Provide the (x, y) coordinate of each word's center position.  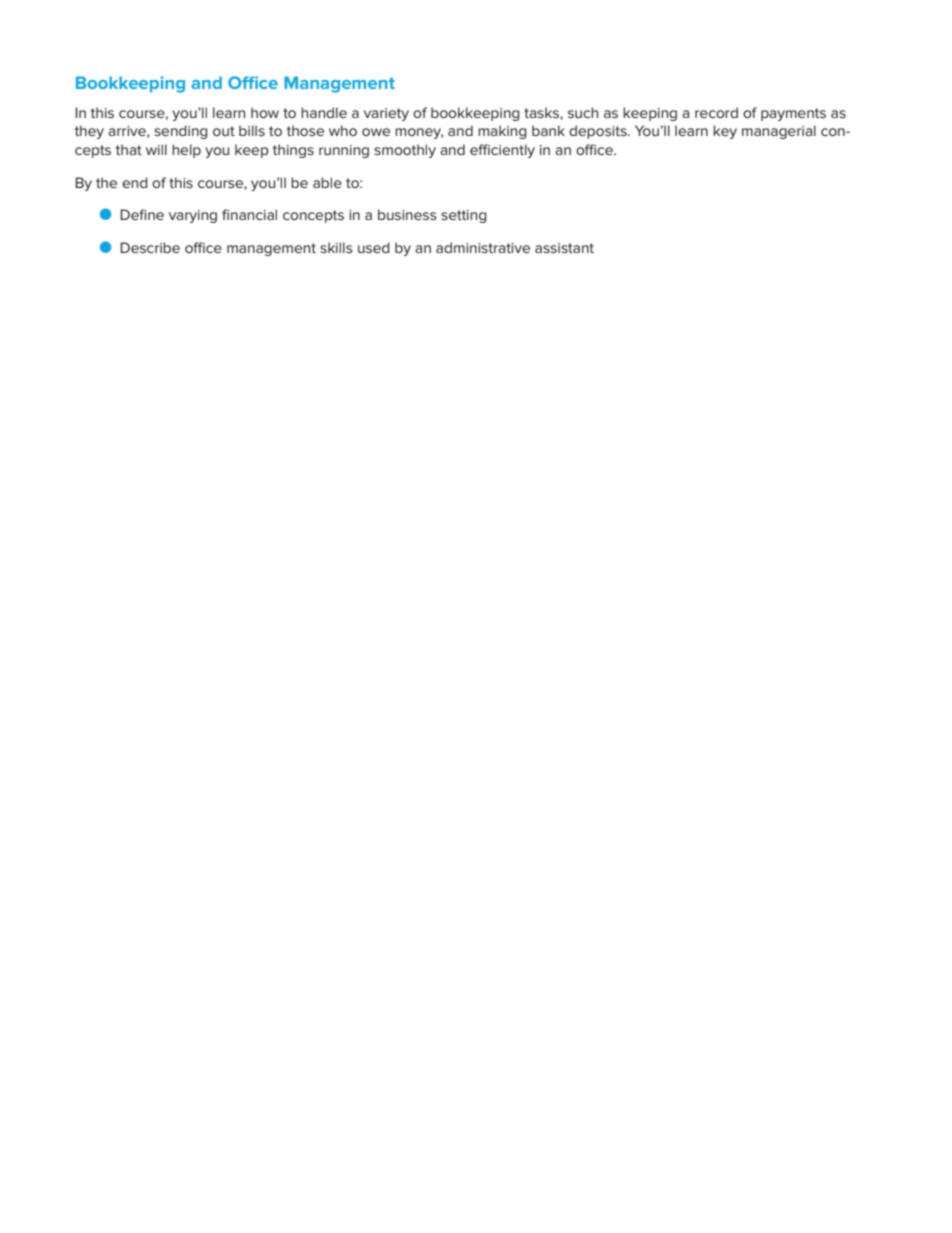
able (327, 182)
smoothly (405, 151)
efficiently (502, 151)
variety (386, 114)
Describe (150, 247)
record (716, 112)
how (265, 112)
